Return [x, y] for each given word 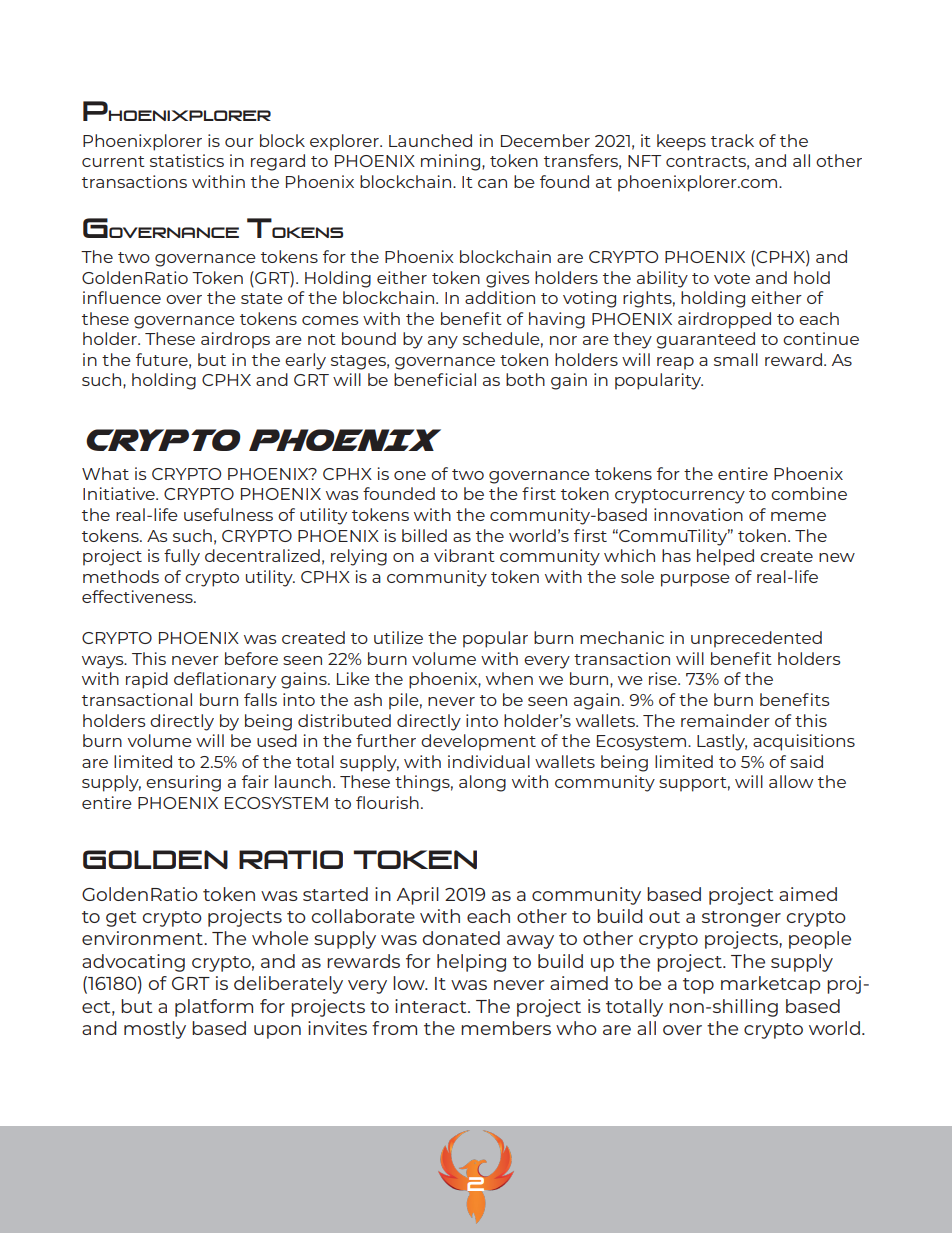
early [305, 361]
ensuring [183, 783]
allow [791, 781]
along [482, 783]
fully [182, 557]
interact [432, 1006]
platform [214, 1008]
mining [452, 162]
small [736, 359]
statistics [187, 160]
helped [725, 557]
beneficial [435, 379]
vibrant [464, 555]
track [732, 140]
